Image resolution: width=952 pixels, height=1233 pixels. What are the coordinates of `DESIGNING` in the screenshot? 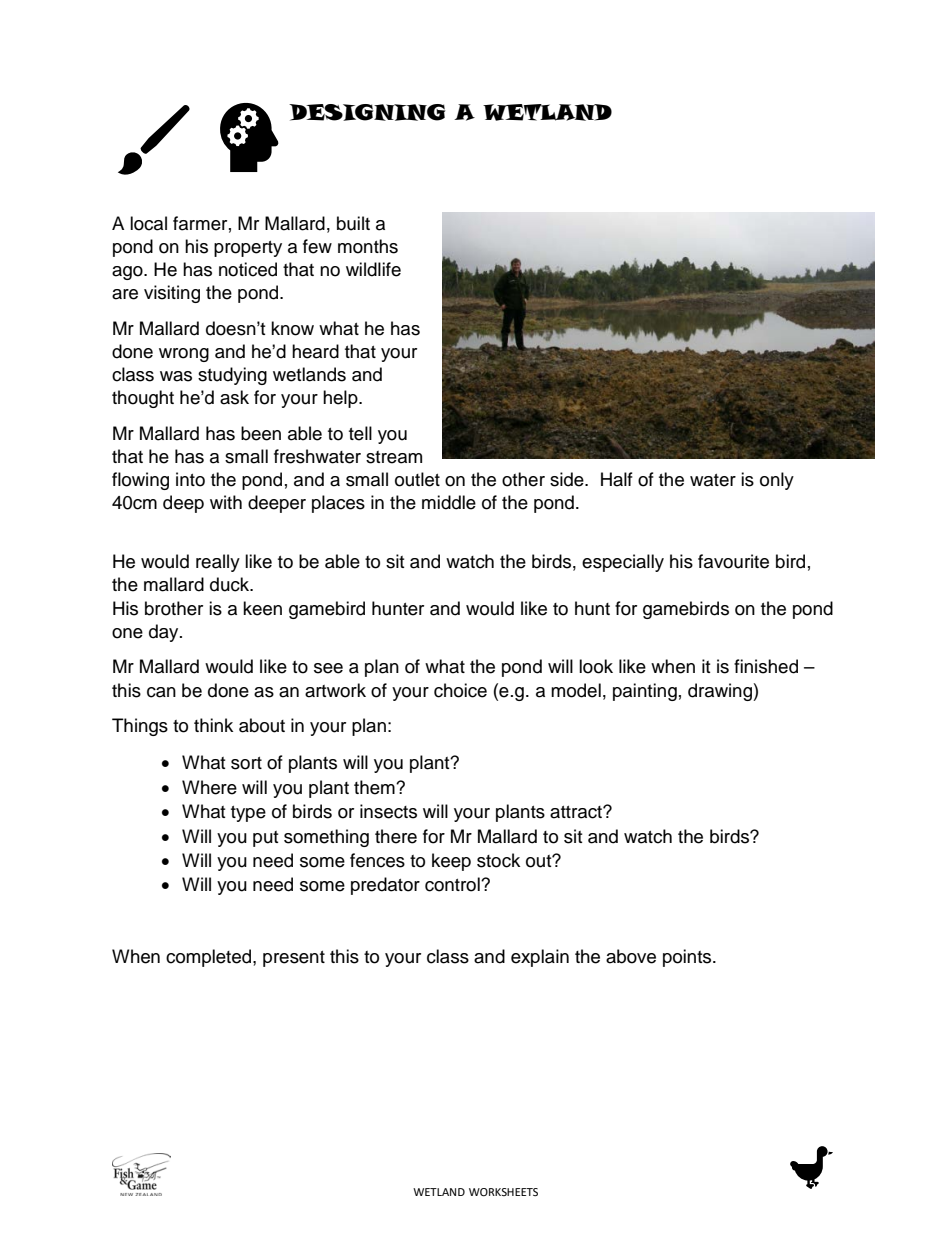 It's located at (367, 112).
